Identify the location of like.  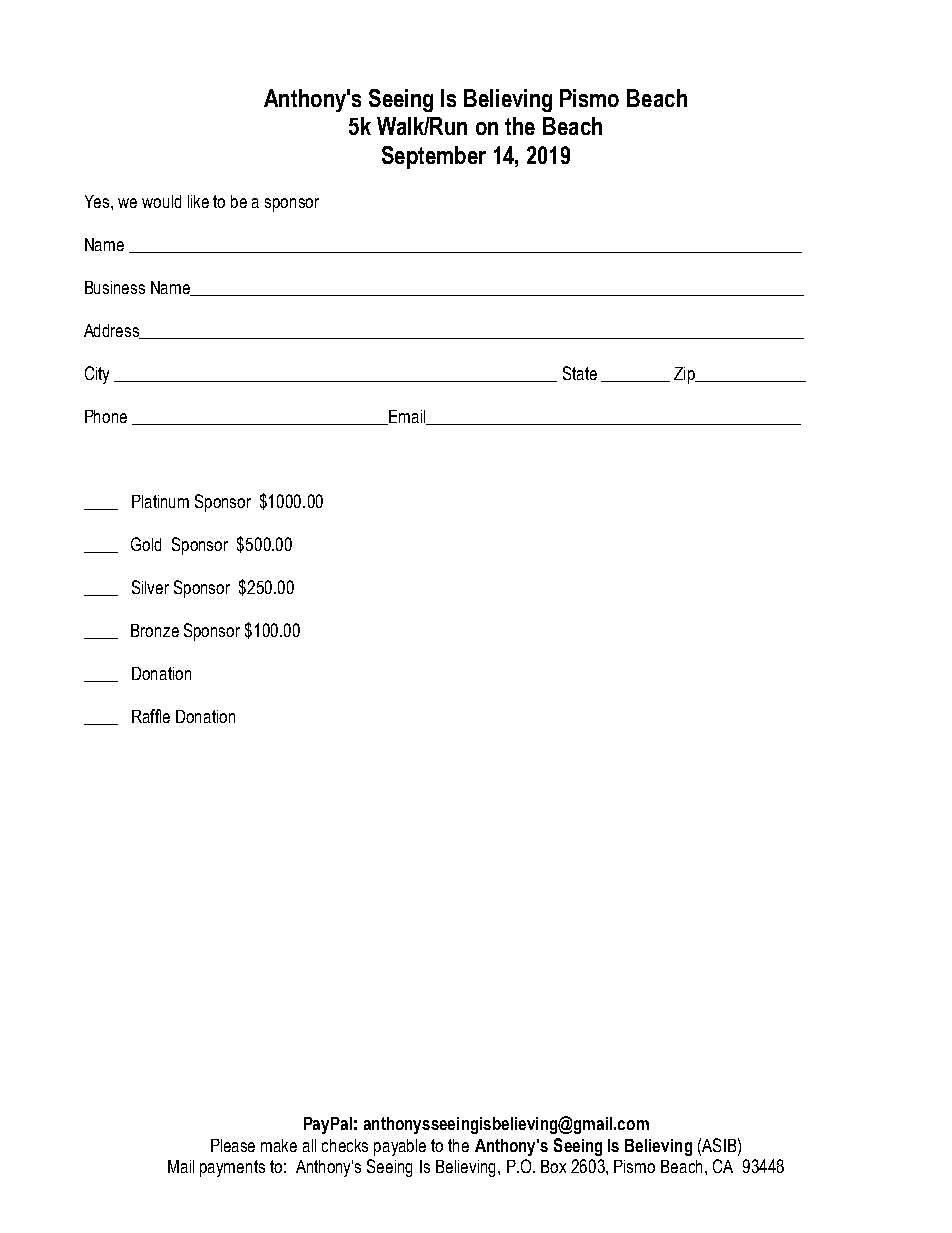
(198, 201).
